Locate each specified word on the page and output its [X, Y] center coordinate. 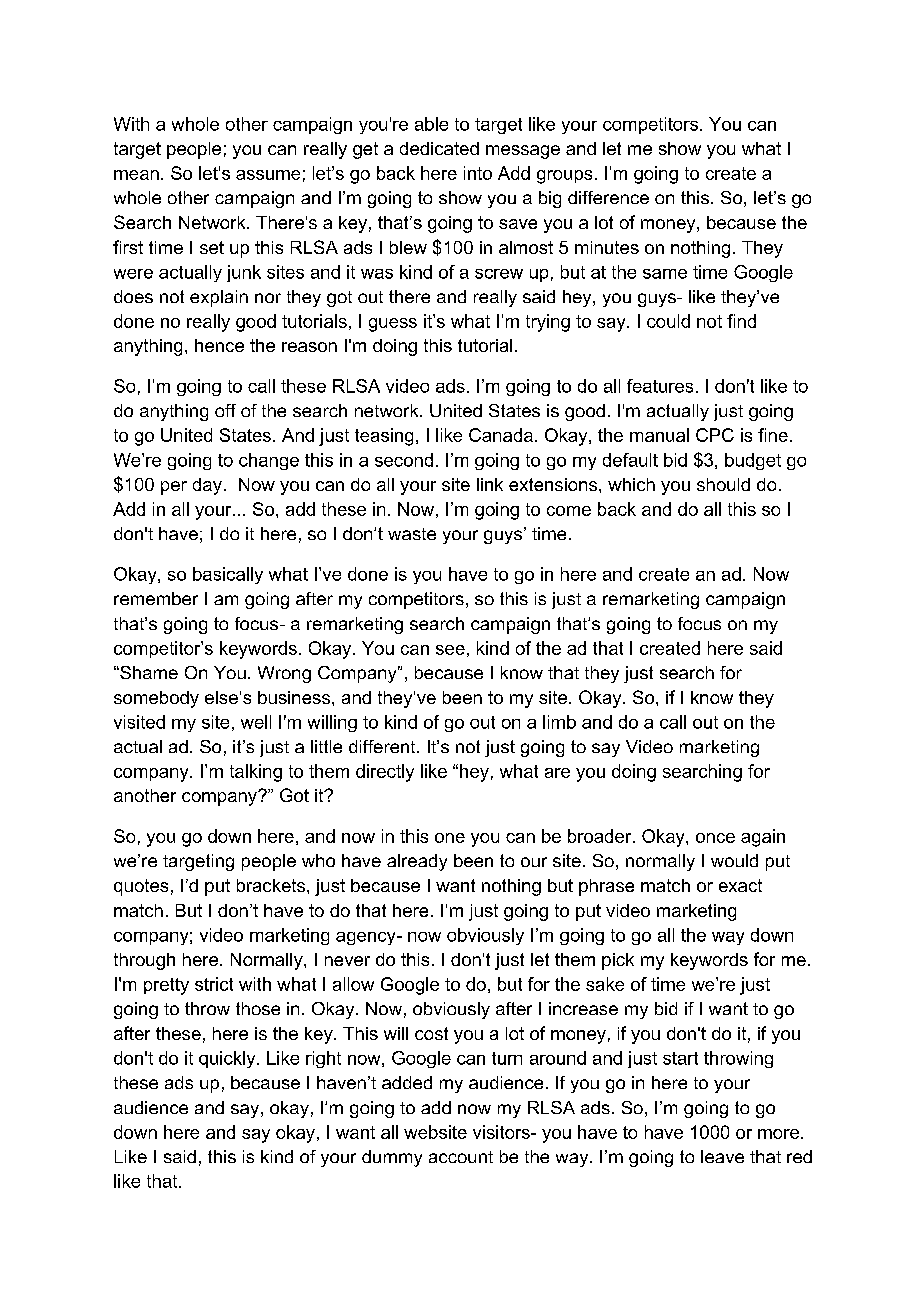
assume [268, 175]
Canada [501, 435]
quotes [141, 887]
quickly [228, 1059]
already [417, 862]
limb [559, 722]
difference [608, 197]
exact [740, 885]
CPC [715, 435]
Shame [148, 672]
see [450, 650]
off [225, 410]
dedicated [439, 148]
